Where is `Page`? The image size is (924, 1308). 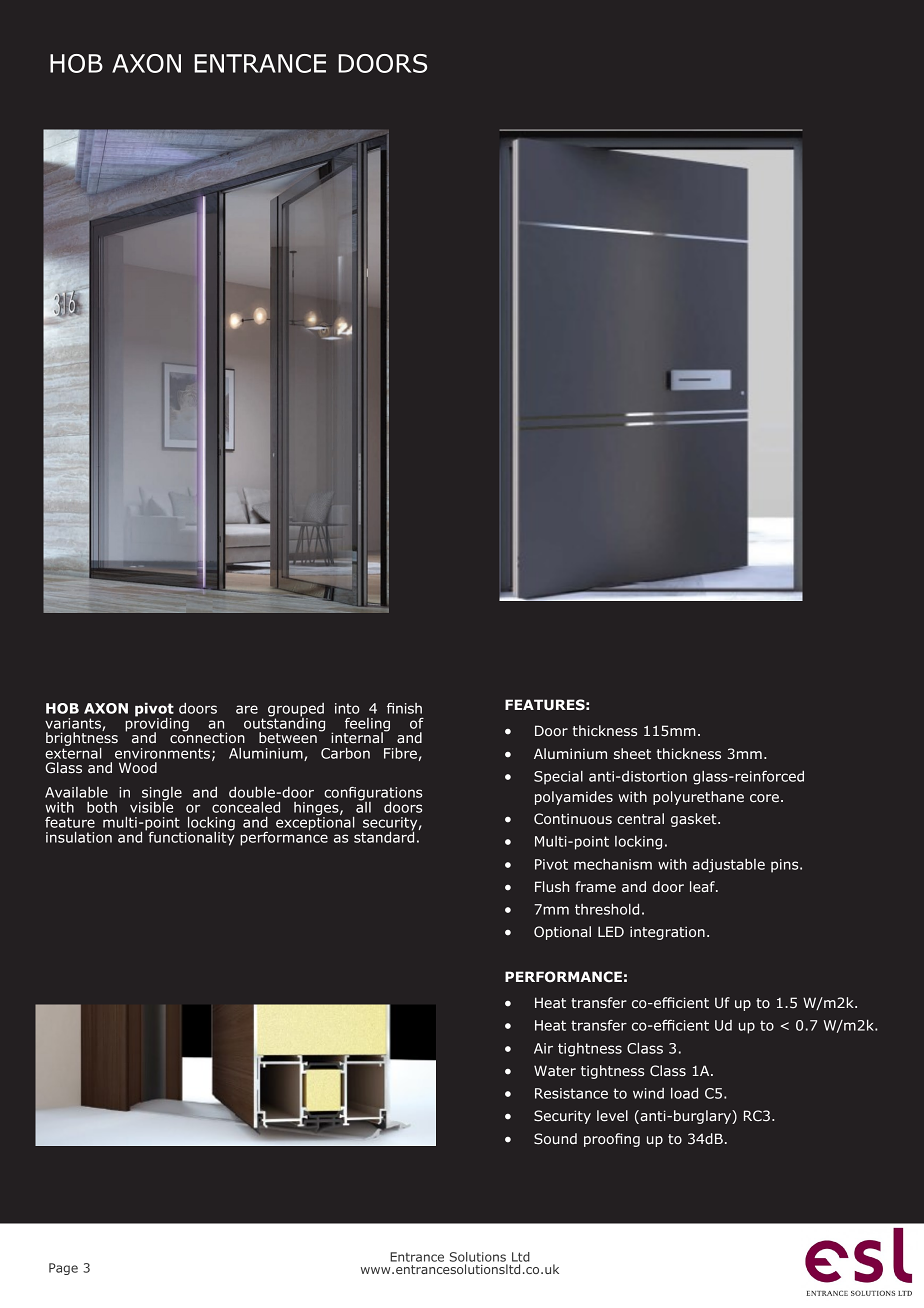 Page is located at coordinates (63, 1269).
